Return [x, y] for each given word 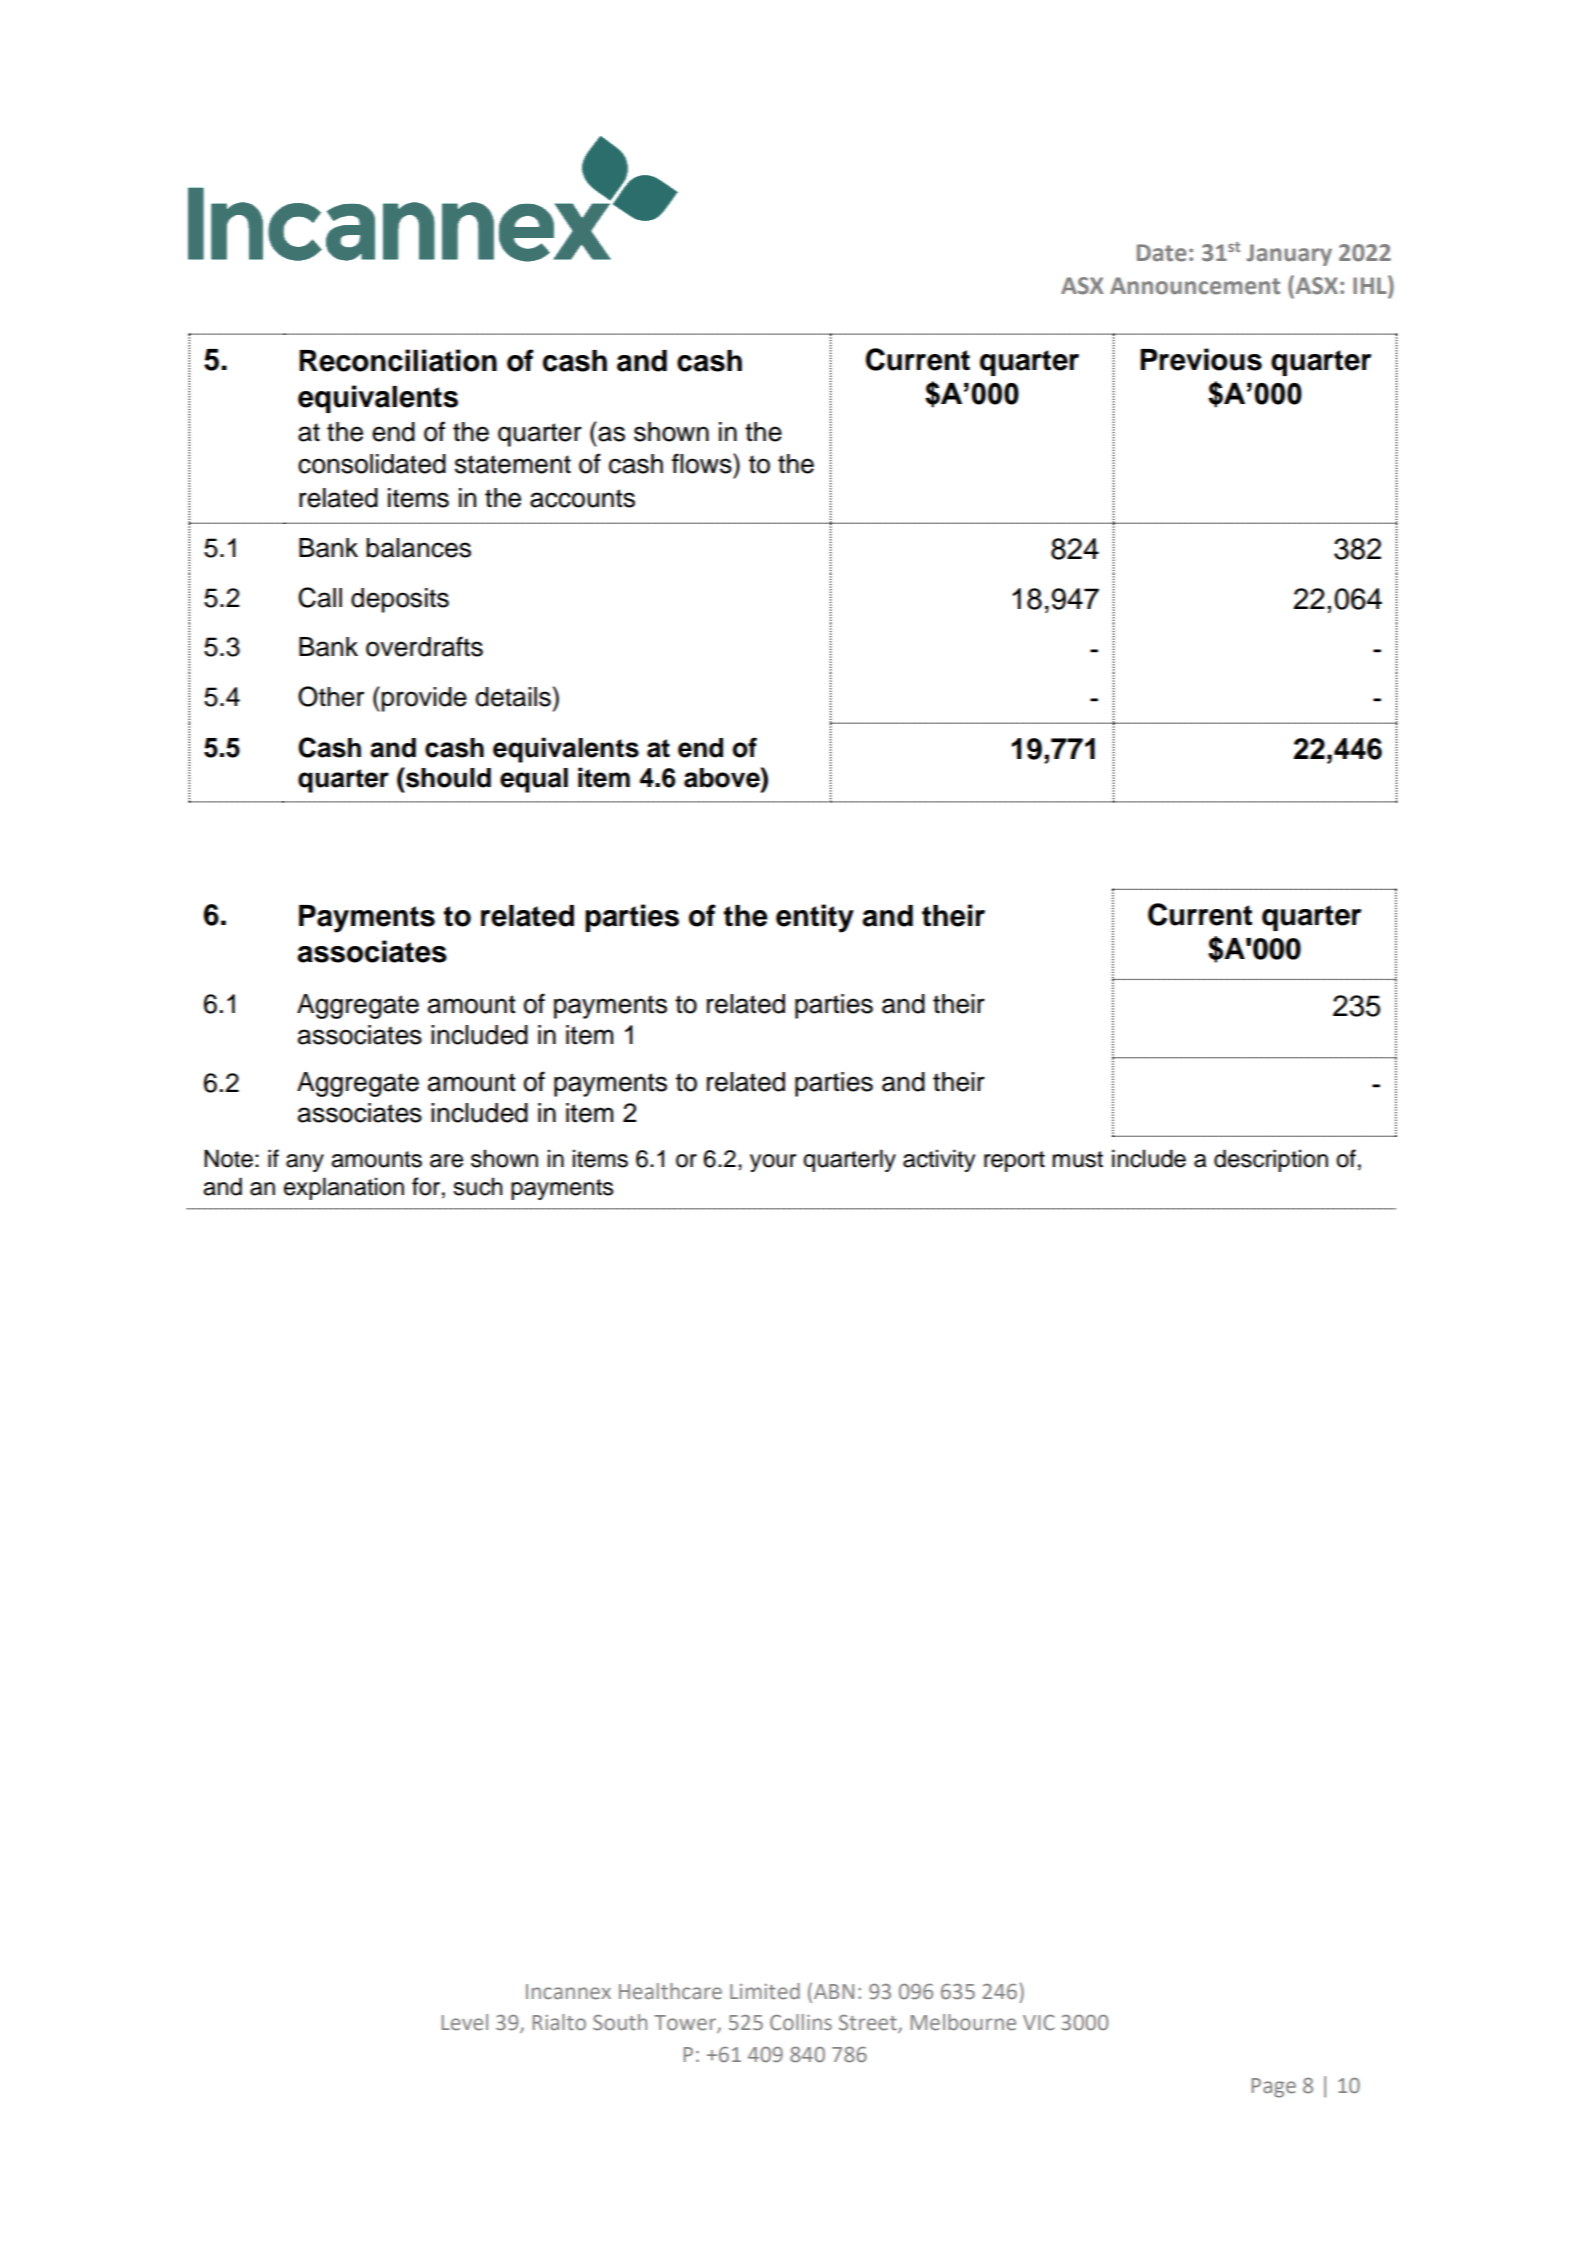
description [1271, 1160]
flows [703, 463]
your [773, 1163]
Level [465, 2022]
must [1077, 1159]
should [447, 777]
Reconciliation [398, 360]
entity [815, 918]
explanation [344, 1188]
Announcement [1195, 286]
